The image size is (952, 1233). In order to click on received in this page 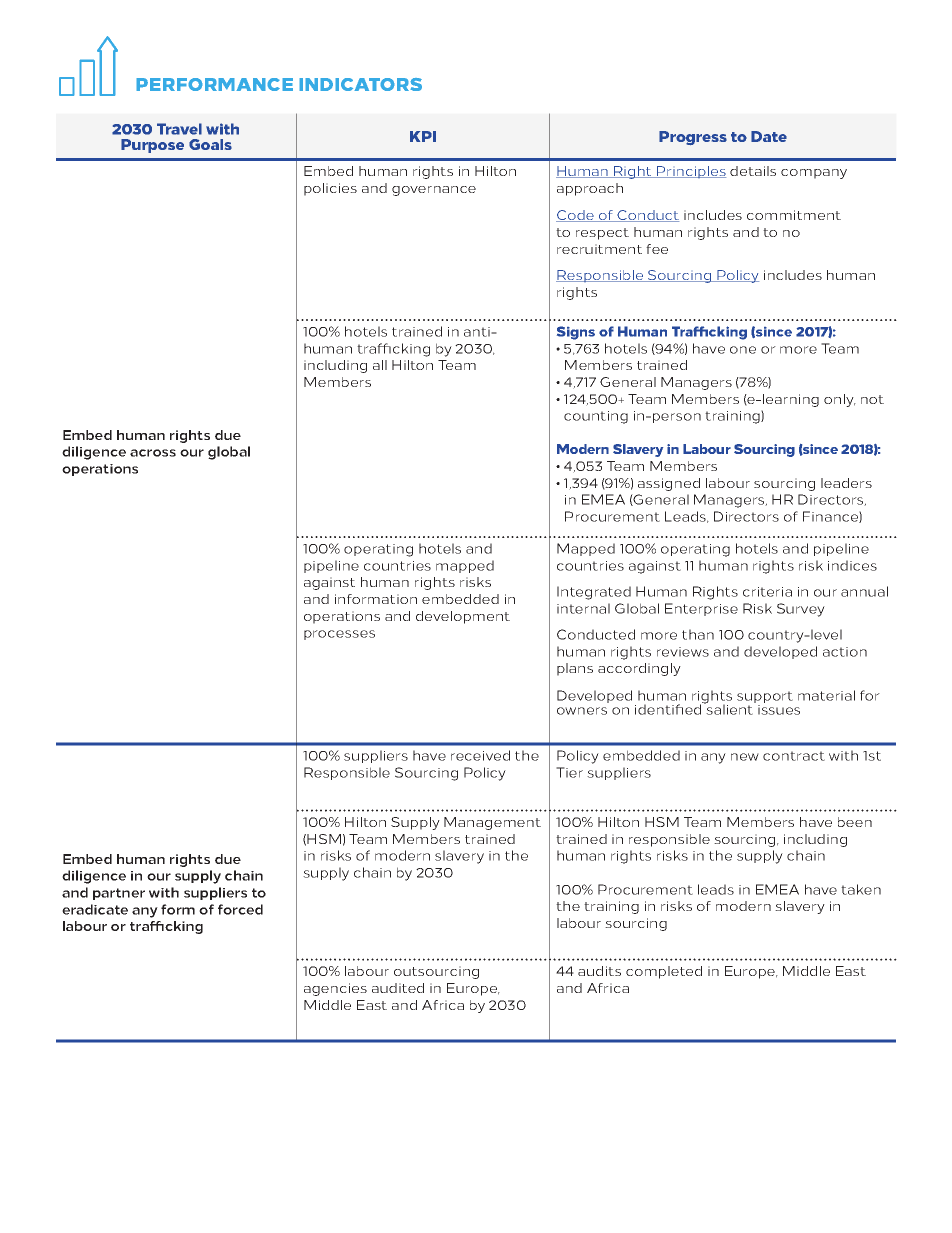, I will do `click(480, 755)`.
